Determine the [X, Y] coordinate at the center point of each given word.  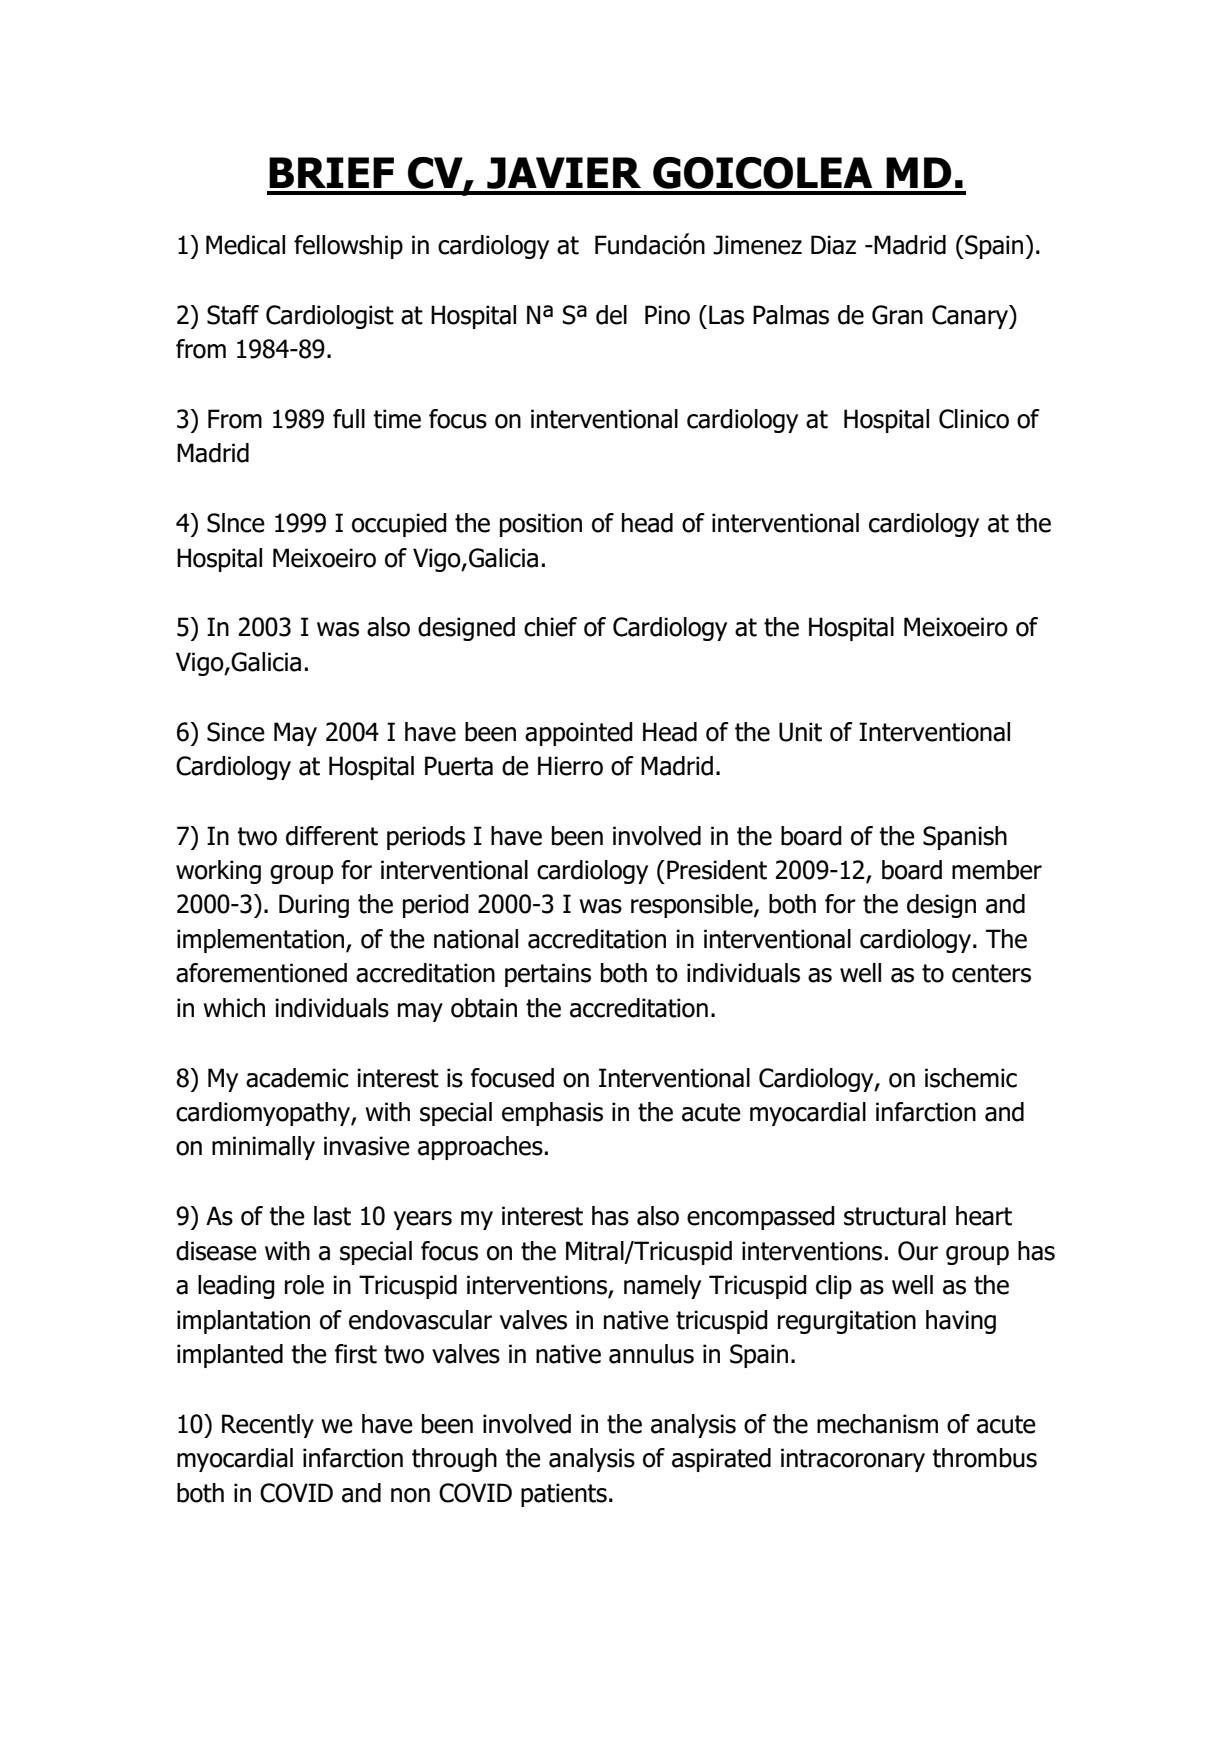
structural [895, 1216]
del [611, 315]
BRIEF [331, 172]
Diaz [833, 245]
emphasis [552, 1114]
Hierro [570, 766]
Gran [897, 315]
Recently [268, 1426]
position [541, 525]
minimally [263, 1148]
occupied [399, 525]
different [332, 836]
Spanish [965, 838]
